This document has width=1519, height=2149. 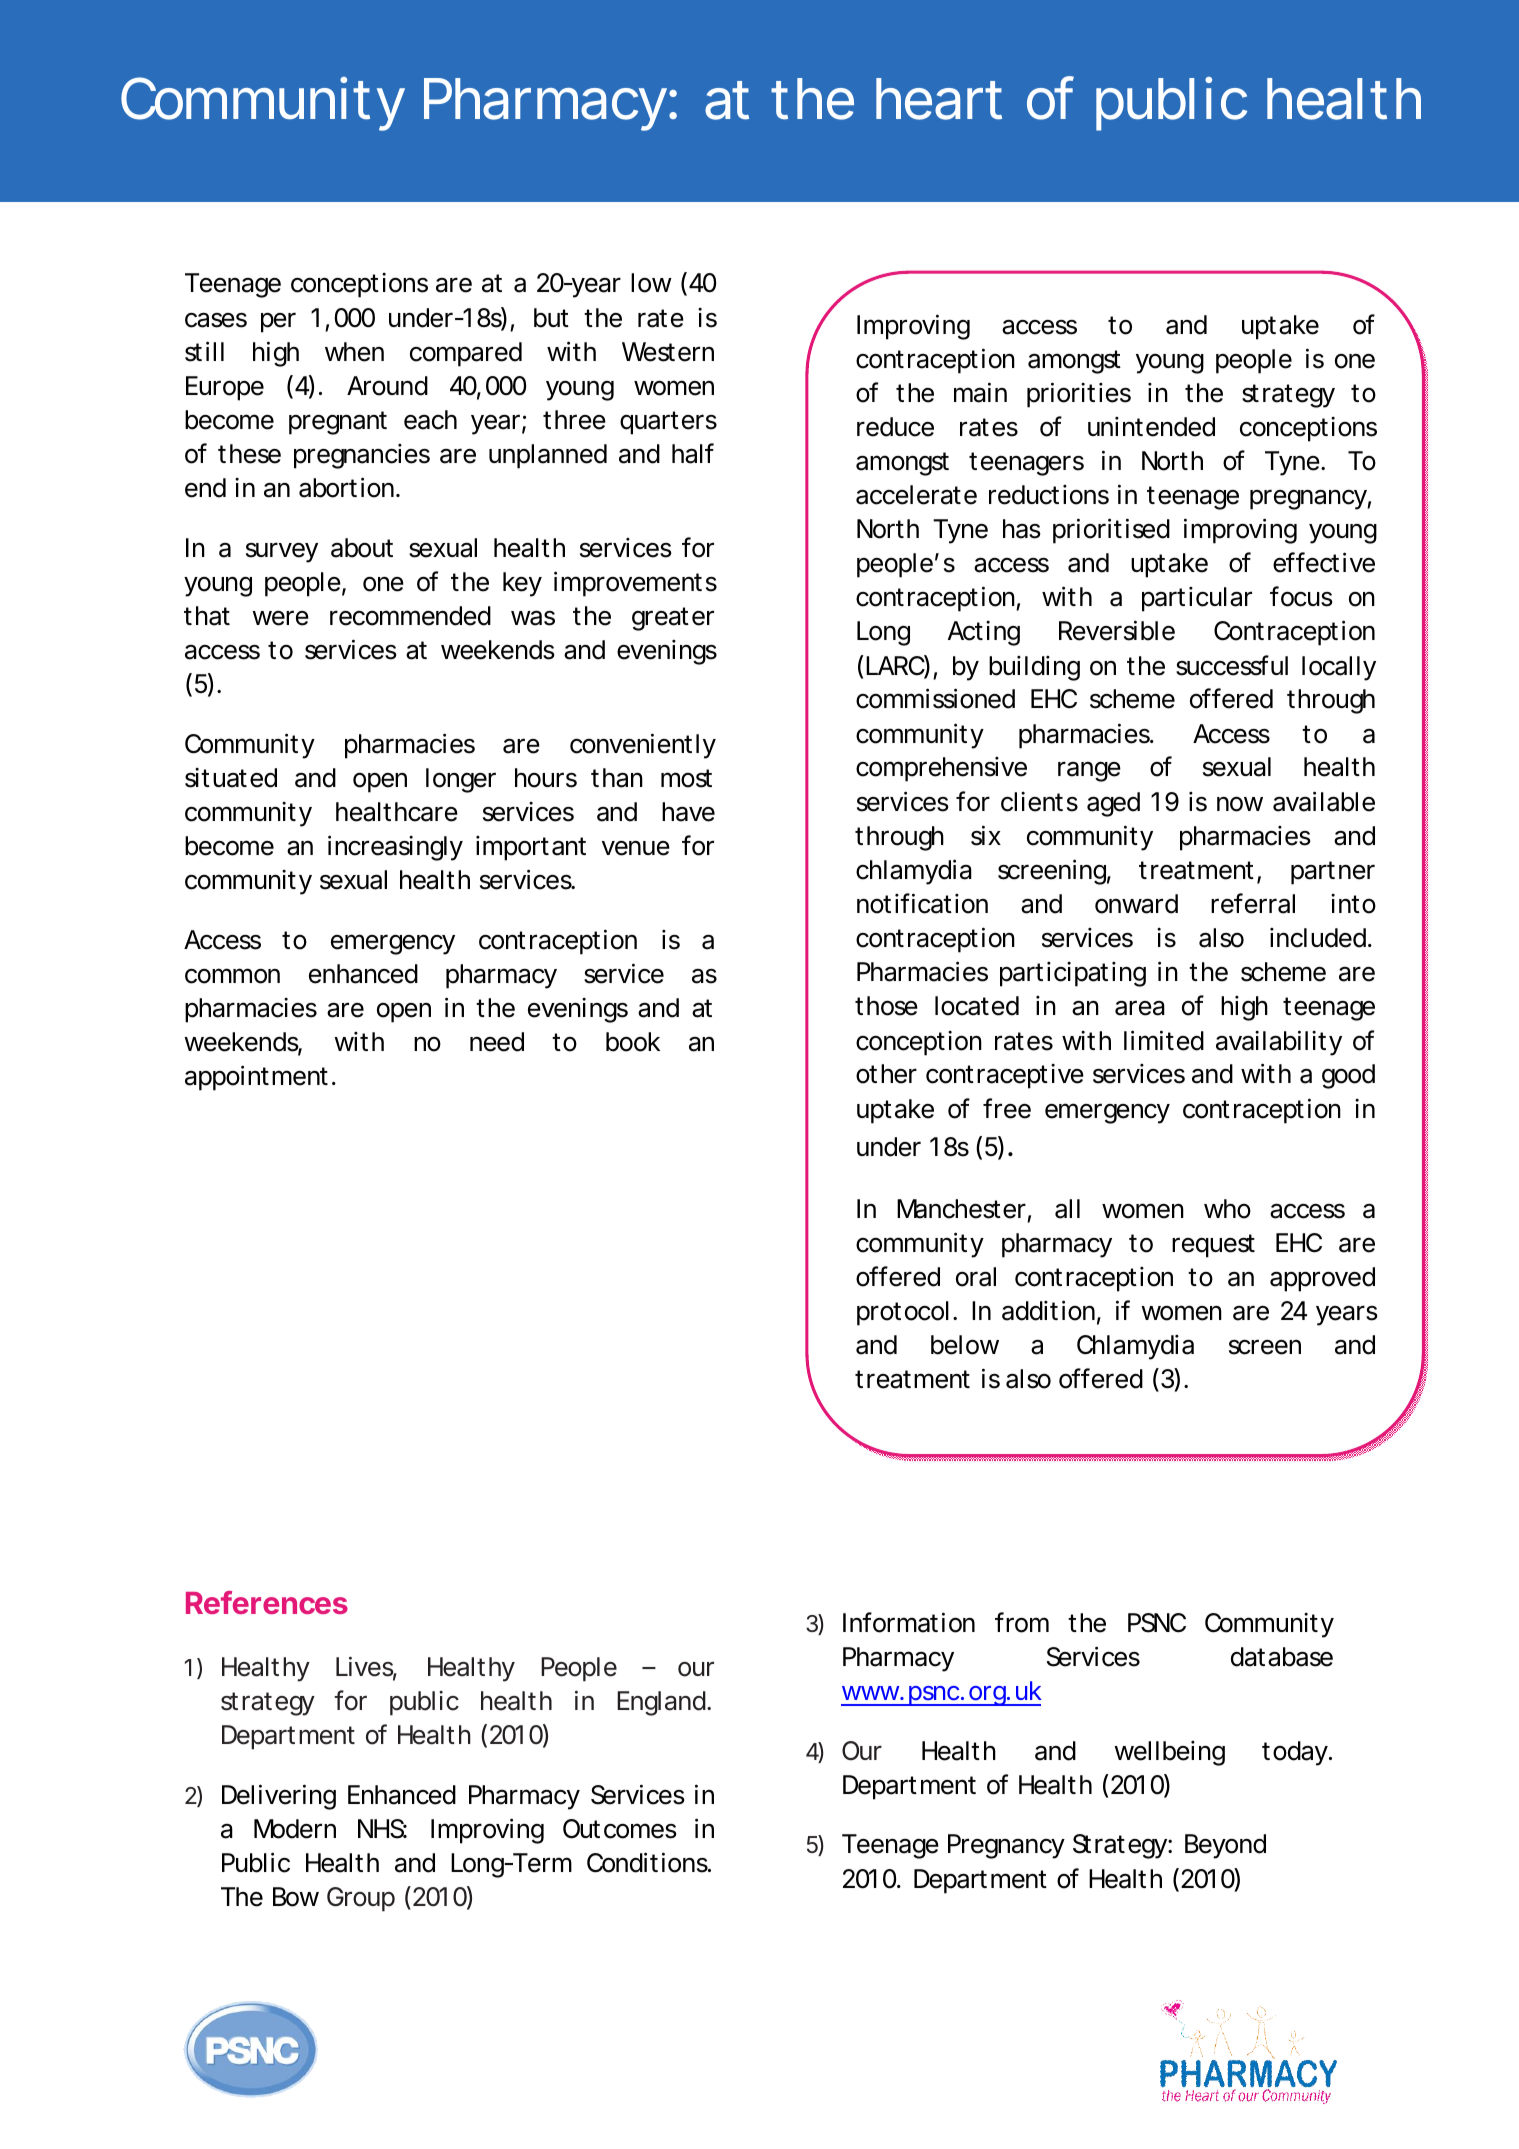 What do you see at coordinates (886, 1006) in the document?
I see `those` at bounding box center [886, 1006].
